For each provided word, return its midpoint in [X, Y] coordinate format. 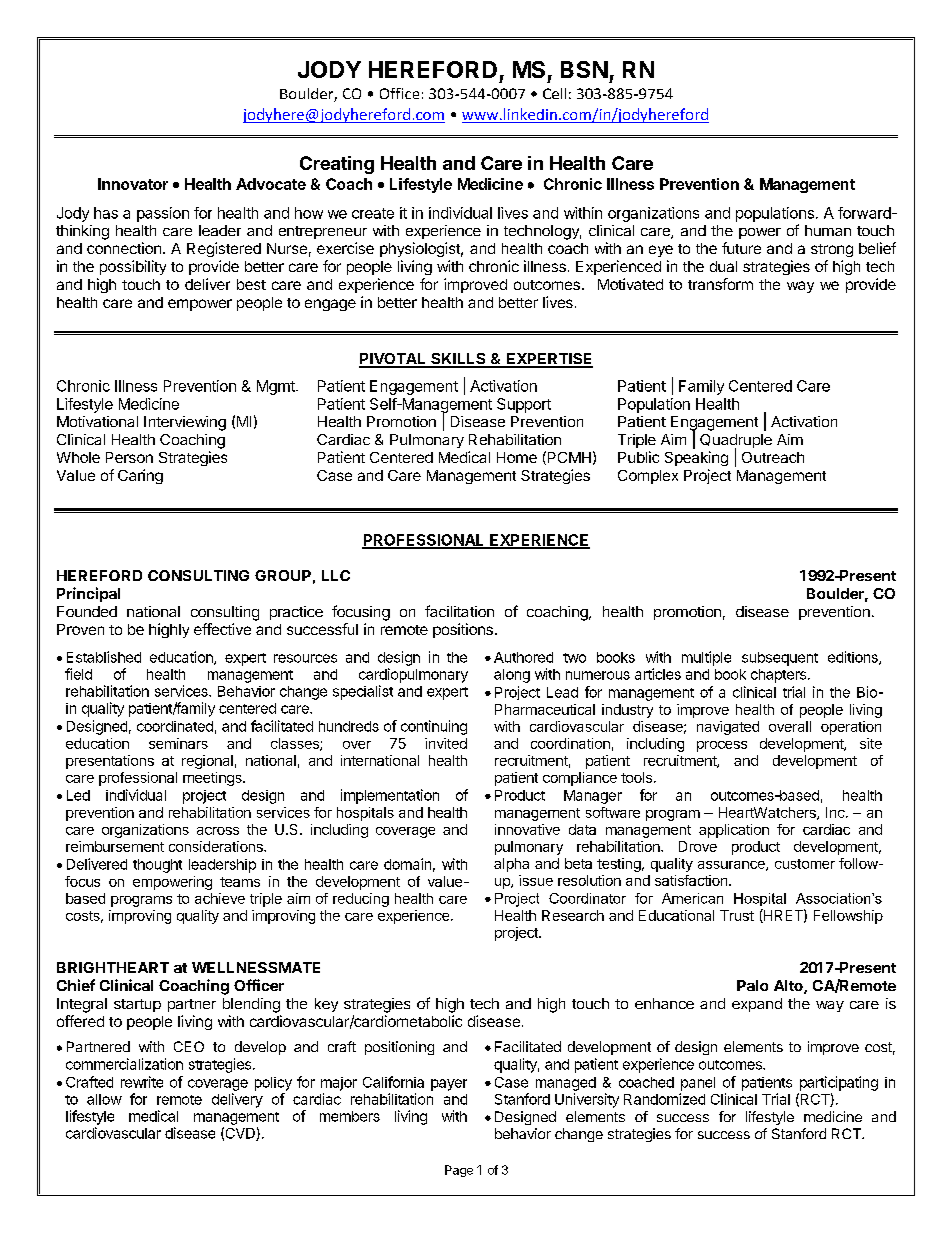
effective [222, 629]
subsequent [780, 659]
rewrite [142, 1082]
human [828, 230]
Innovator [133, 184]
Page [459, 1171]
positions [463, 630]
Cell [554, 93]
